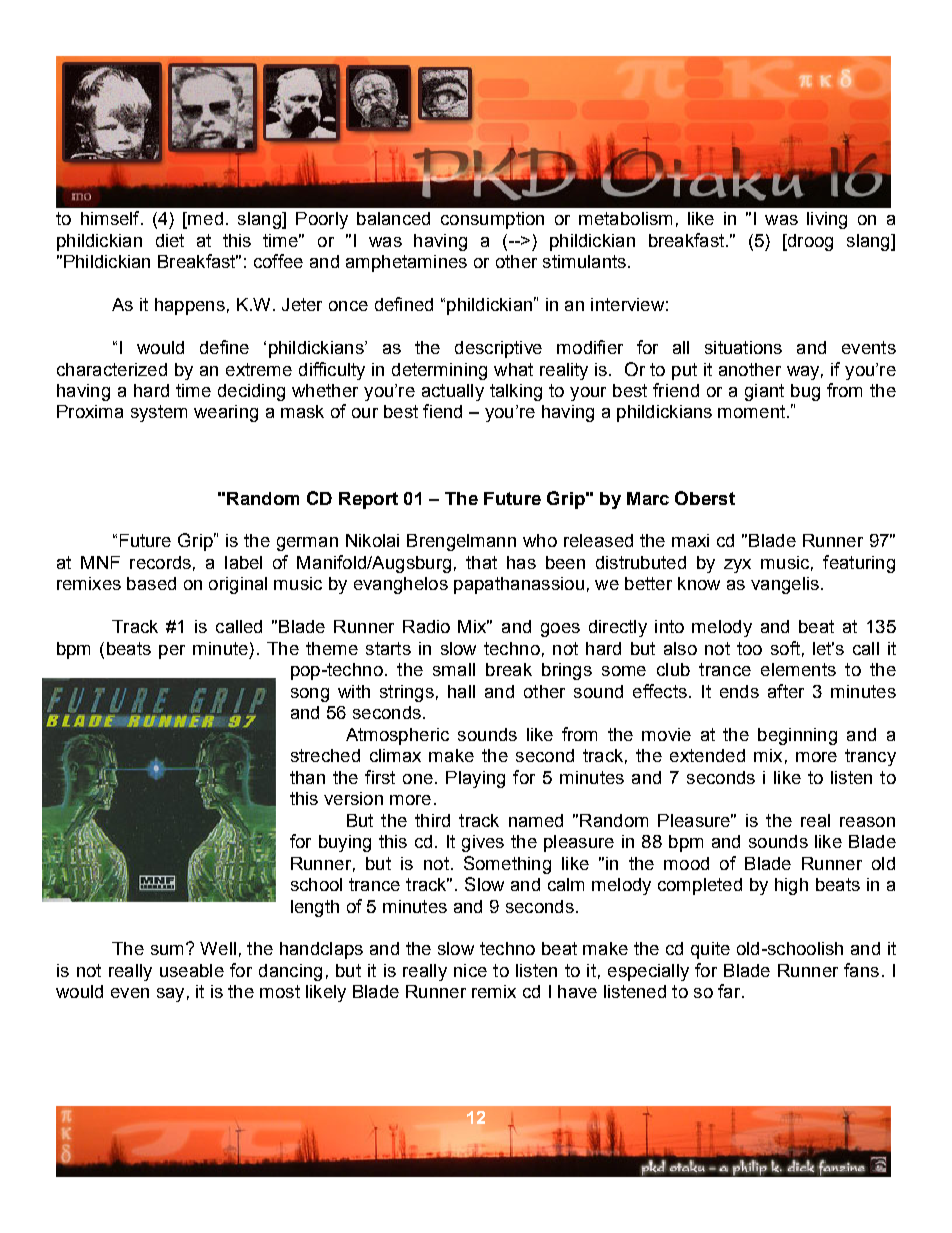 The width and height of the document is (952, 1233). I want to click on living, so click(827, 220).
